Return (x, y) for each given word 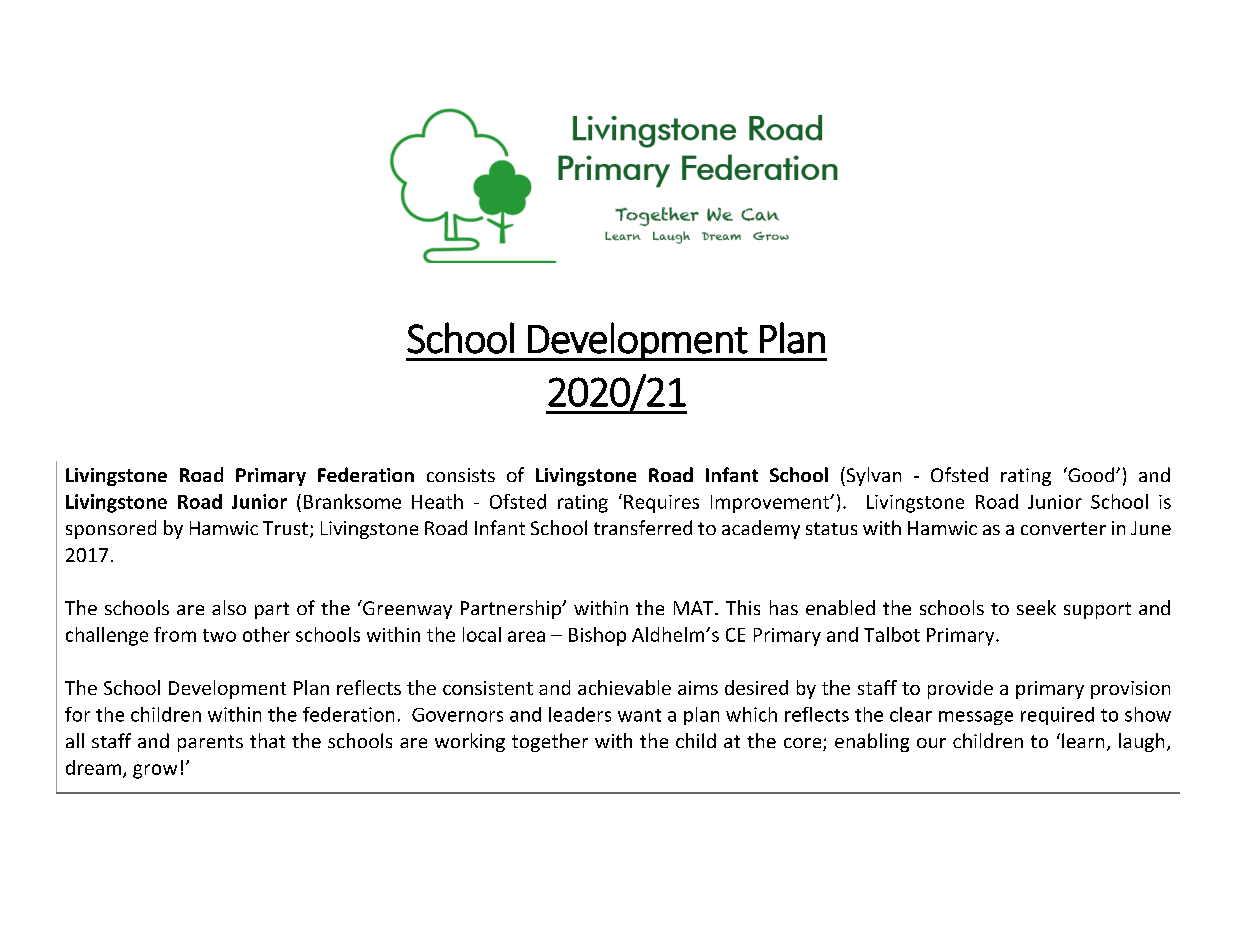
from (175, 634)
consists (461, 475)
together (550, 742)
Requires (661, 504)
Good (1091, 474)
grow (155, 771)
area (526, 636)
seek (1036, 607)
